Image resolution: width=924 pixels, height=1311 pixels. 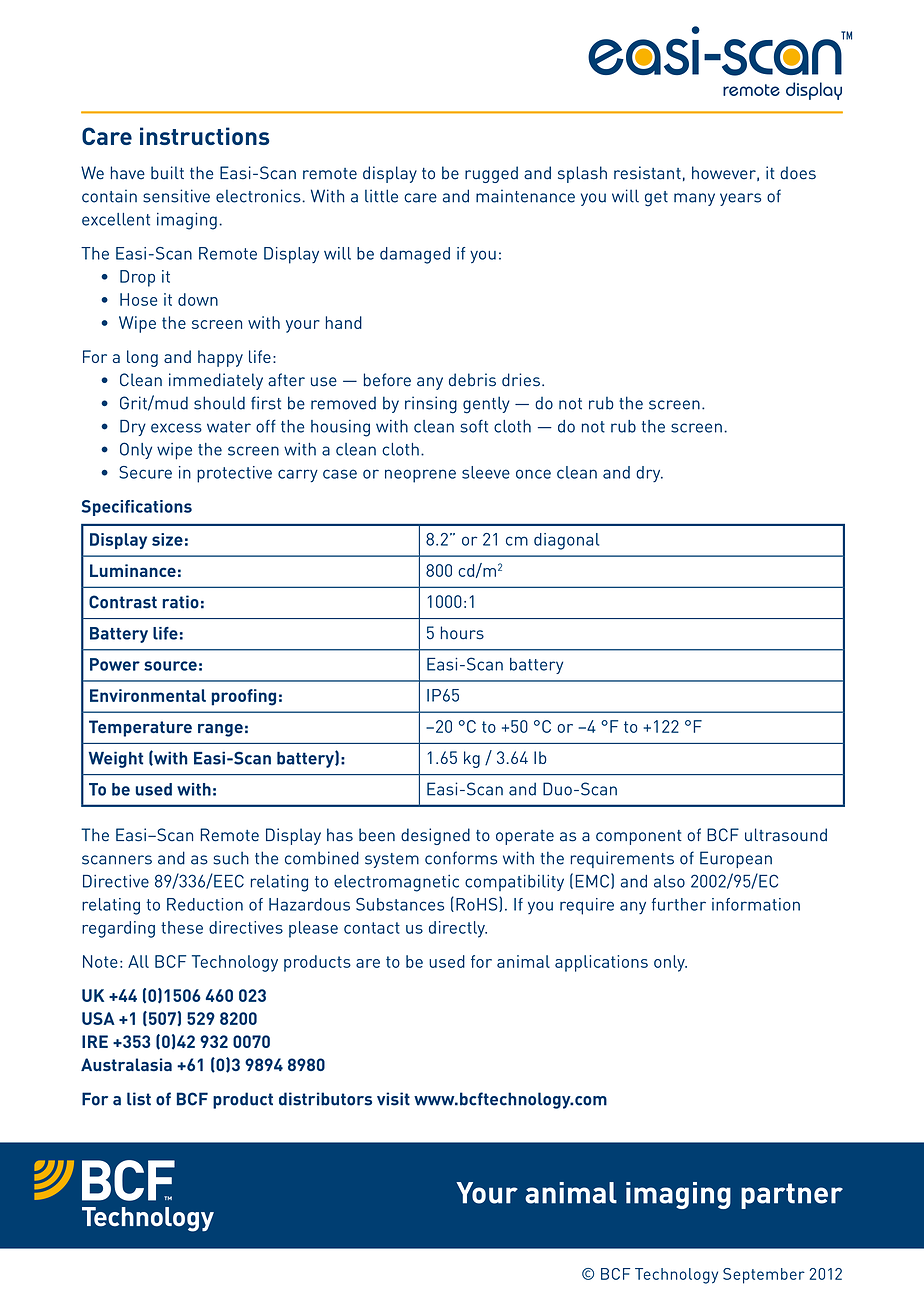 I want to click on rugged, so click(x=491, y=174).
